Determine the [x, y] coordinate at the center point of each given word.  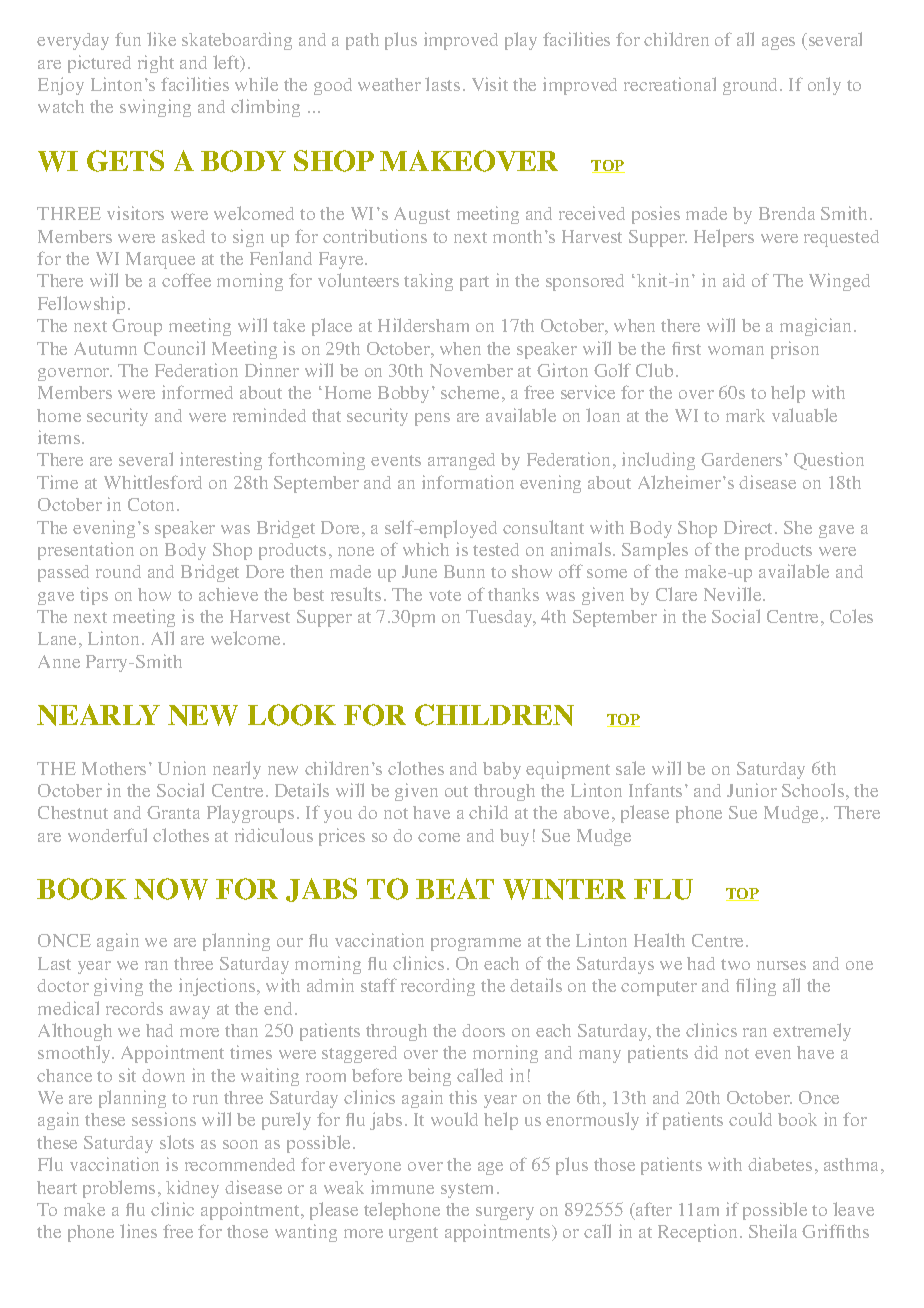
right [156, 64]
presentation [86, 551]
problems [119, 1189]
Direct [750, 527]
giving [118, 987]
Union [182, 768]
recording [438, 987]
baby [502, 770]
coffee [186, 280]
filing [756, 987]
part [474, 283]
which [426, 549]
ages [778, 43]
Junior [752, 790]
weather [389, 84]
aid [734, 280]
